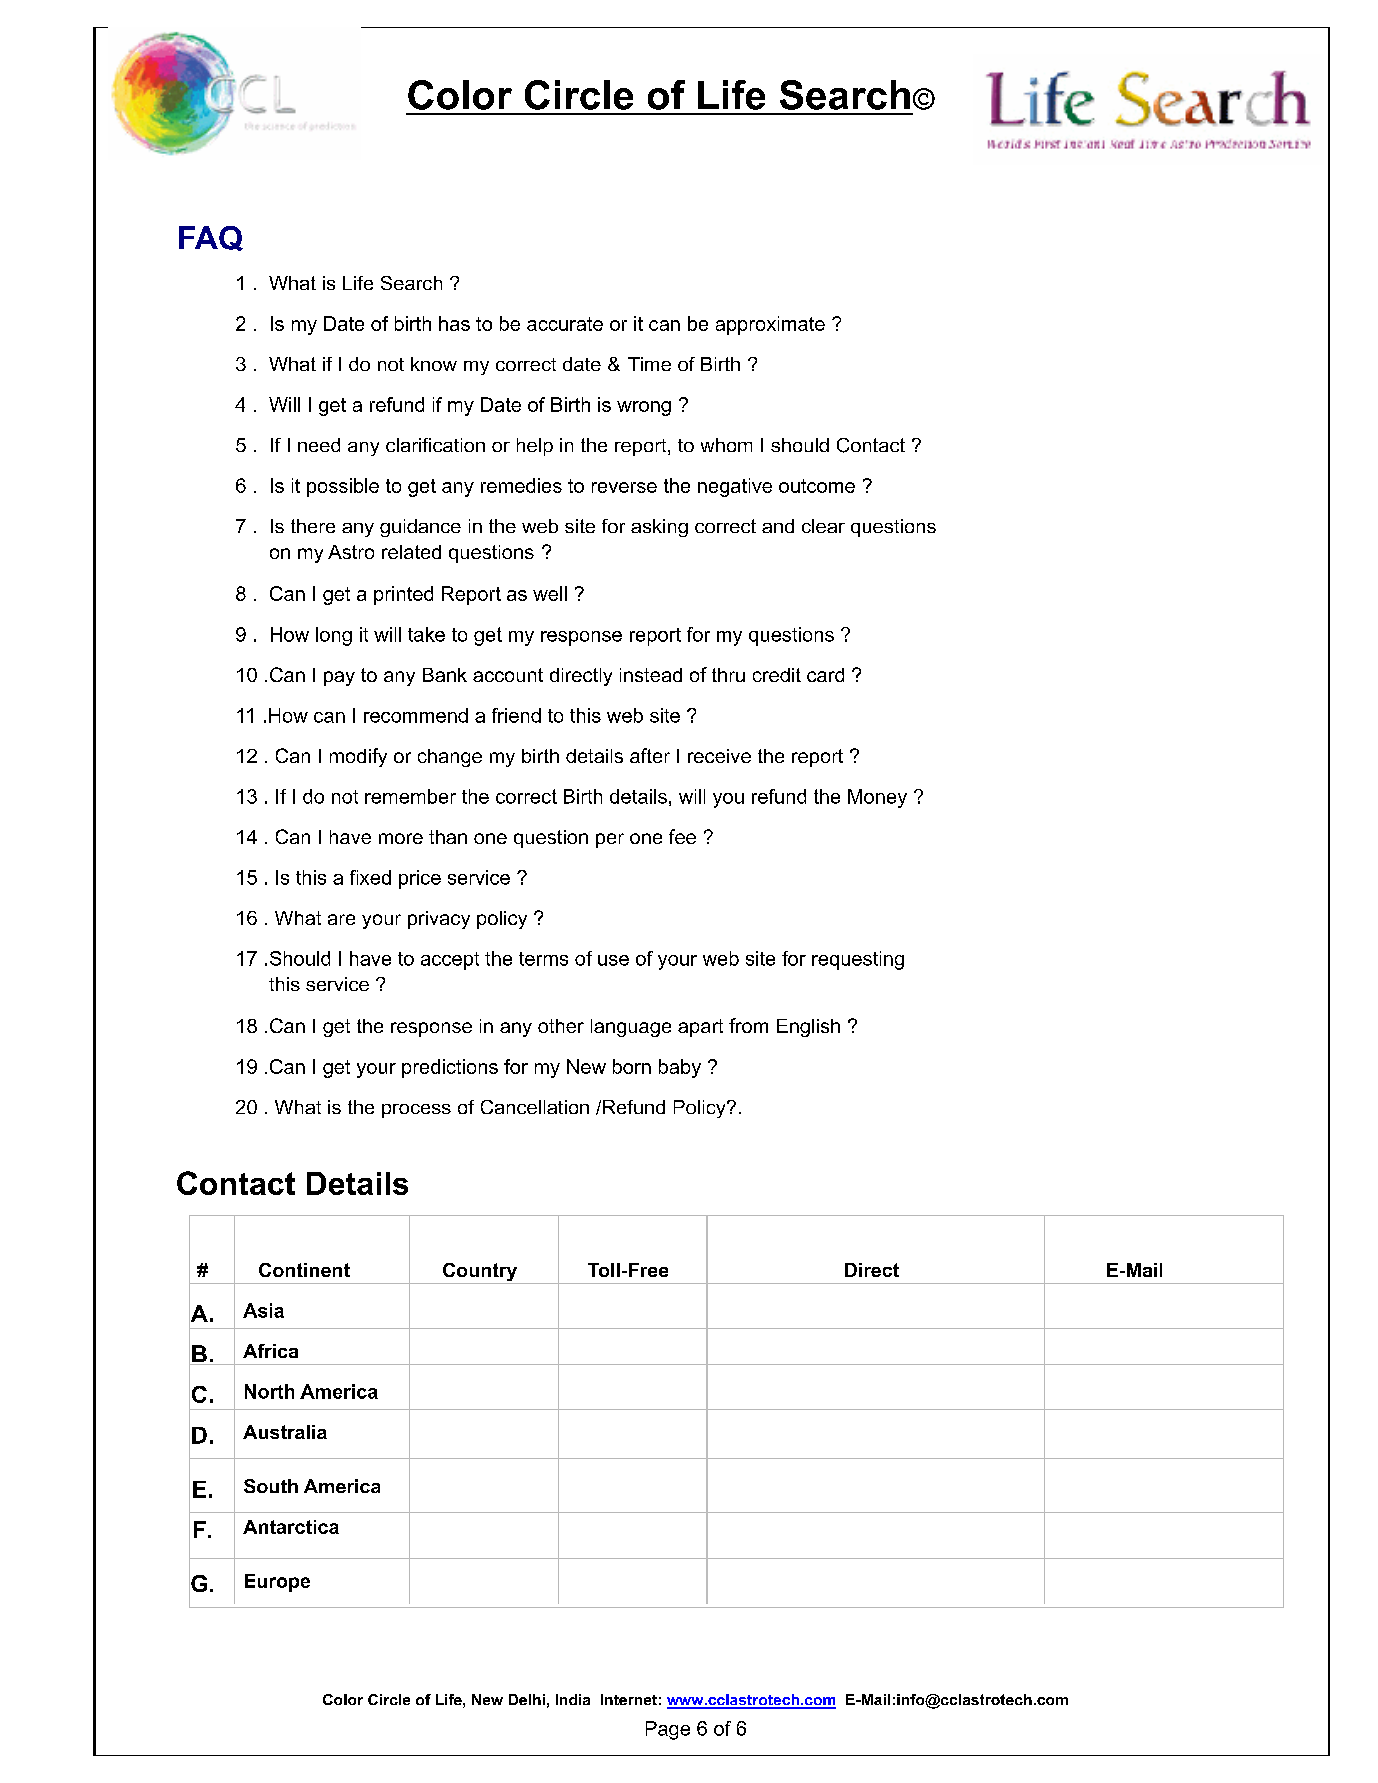 This screenshot has width=1378, height=1783. What do you see at coordinates (565, 324) in the screenshot?
I see `accurate` at bounding box center [565, 324].
